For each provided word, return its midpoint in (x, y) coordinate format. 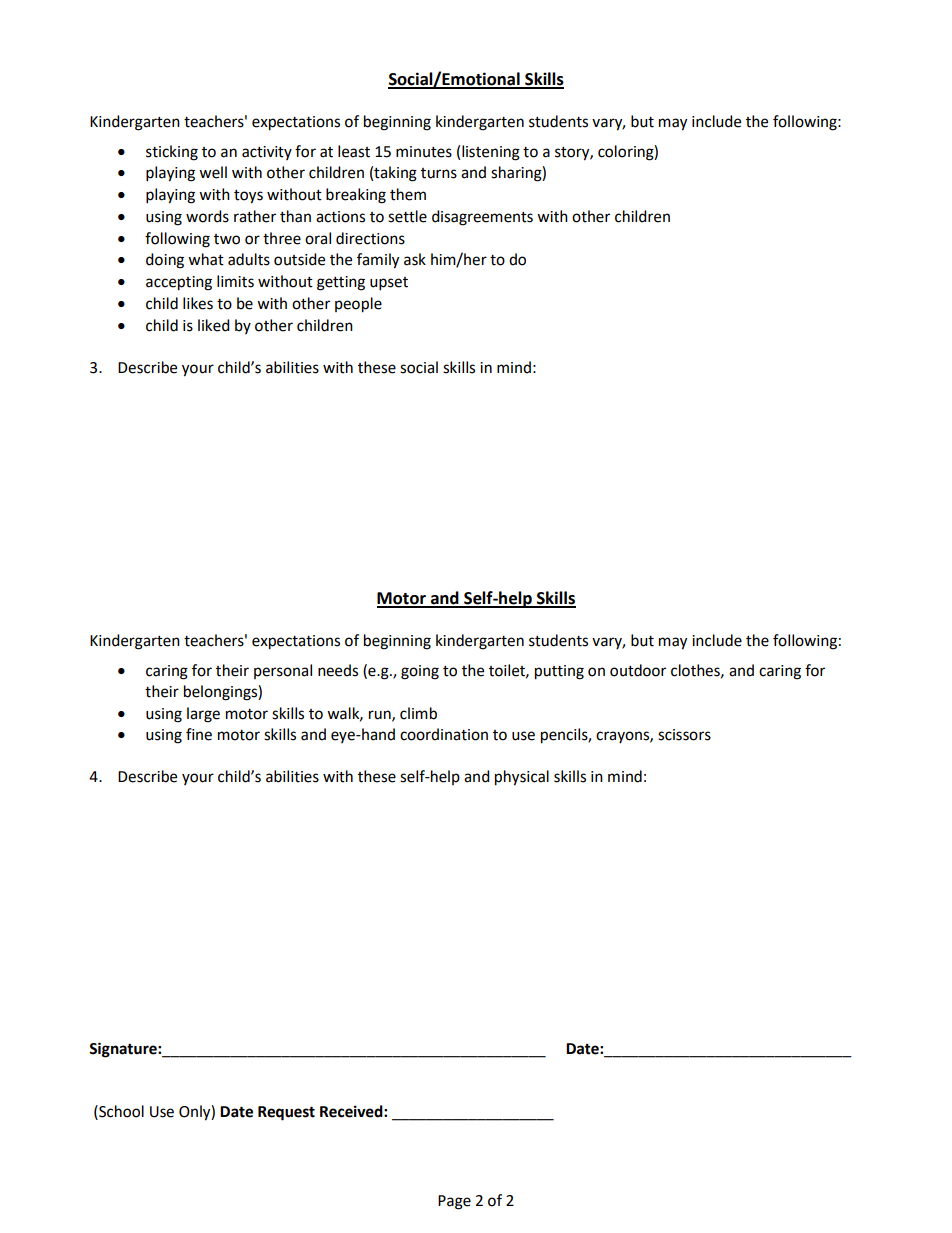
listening (491, 153)
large (203, 715)
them (408, 194)
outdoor (638, 670)
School (120, 1111)
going (420, 672)
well (213, 172)
